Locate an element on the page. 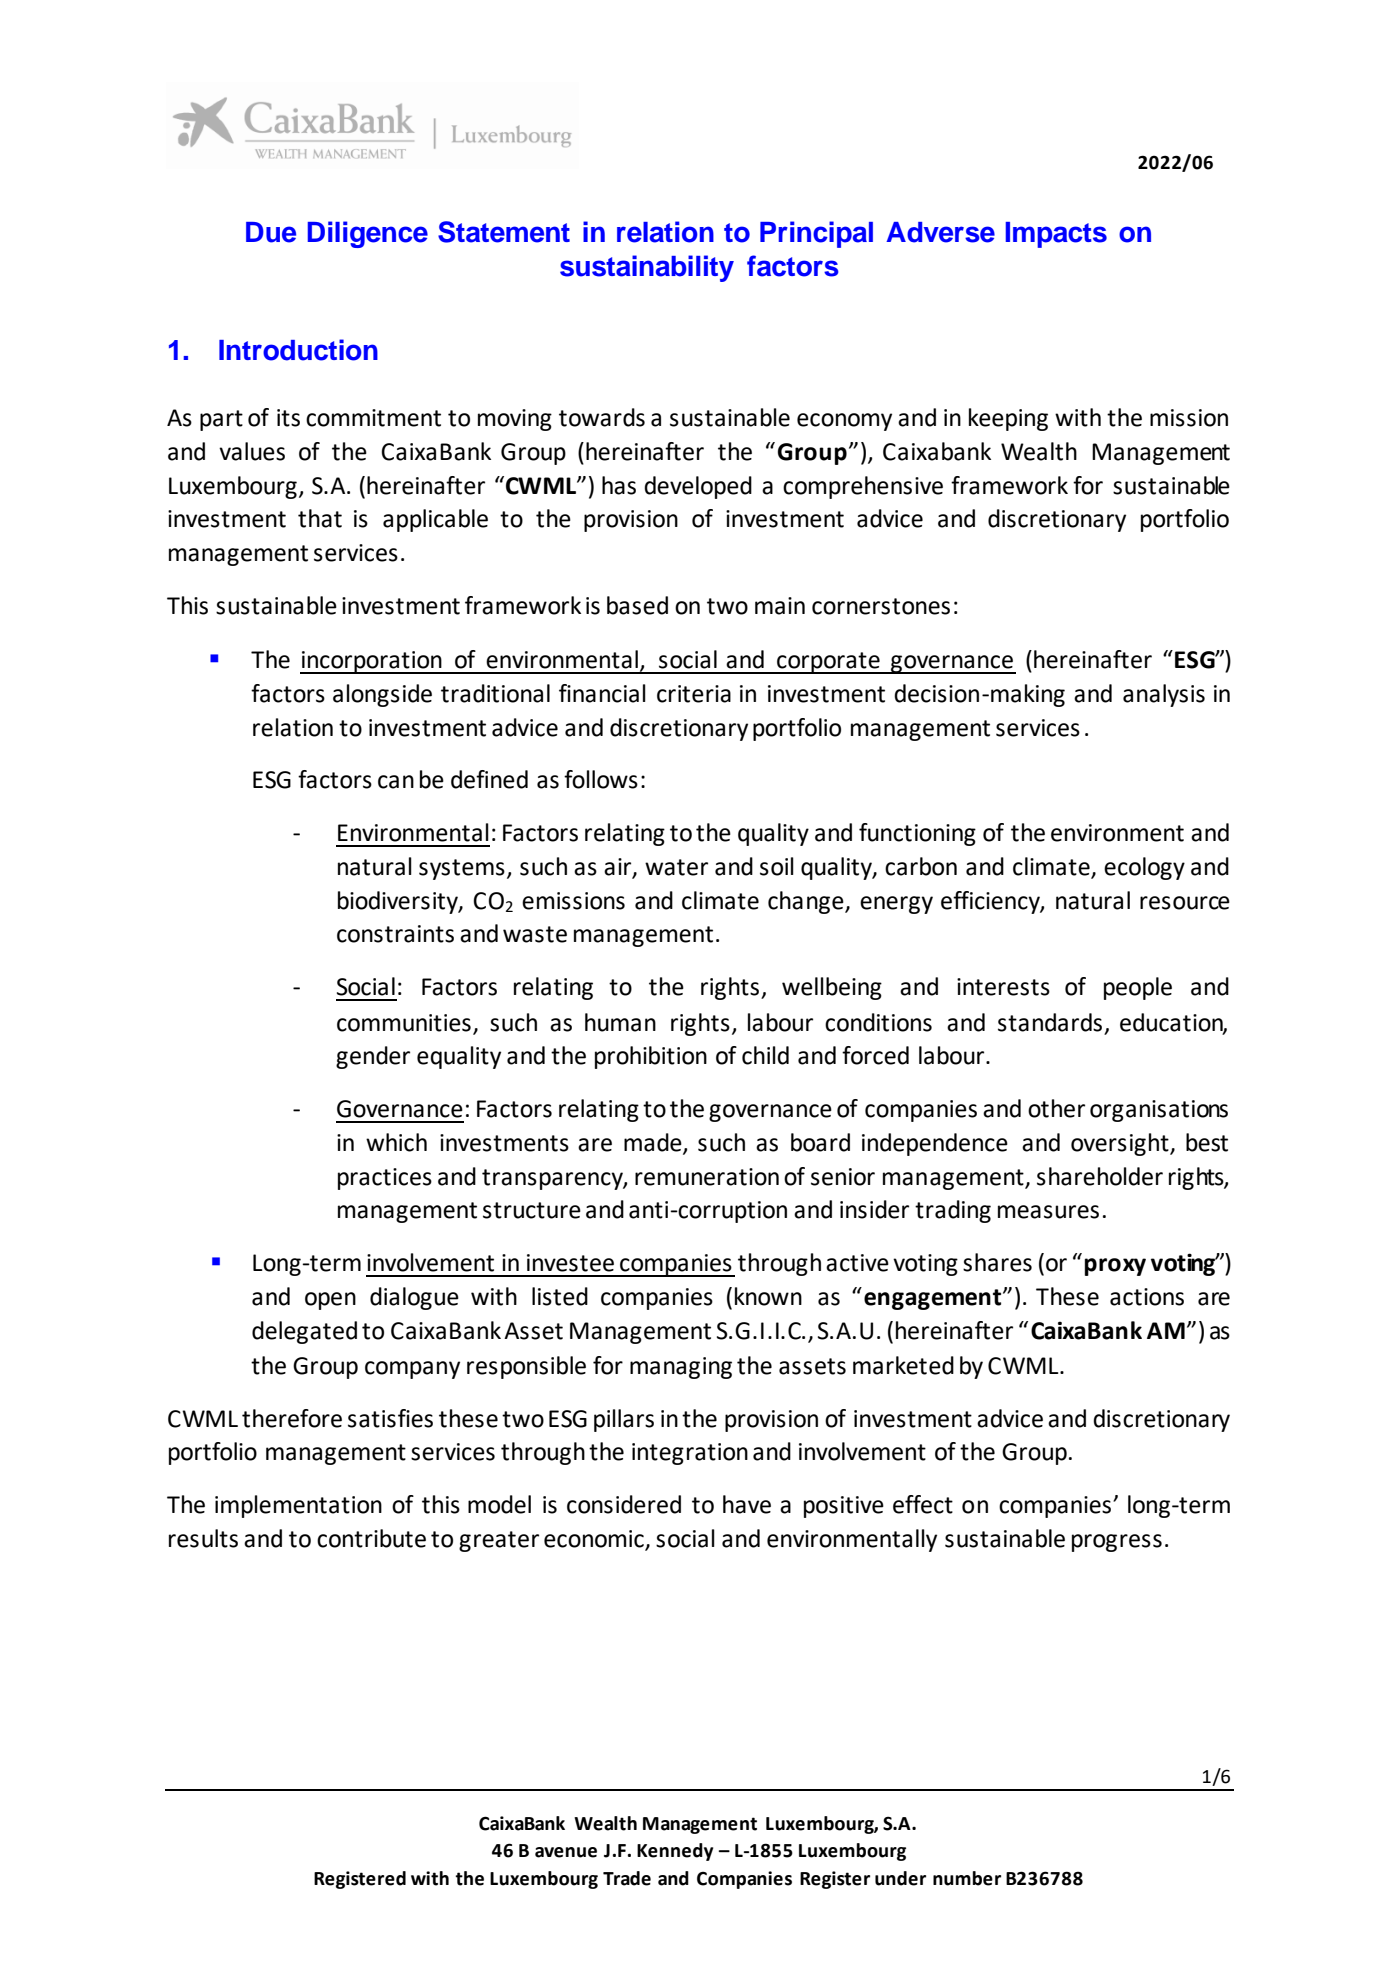 This page has height=1973, width=1395. Impacts is located at coordinates (1056, 235).
